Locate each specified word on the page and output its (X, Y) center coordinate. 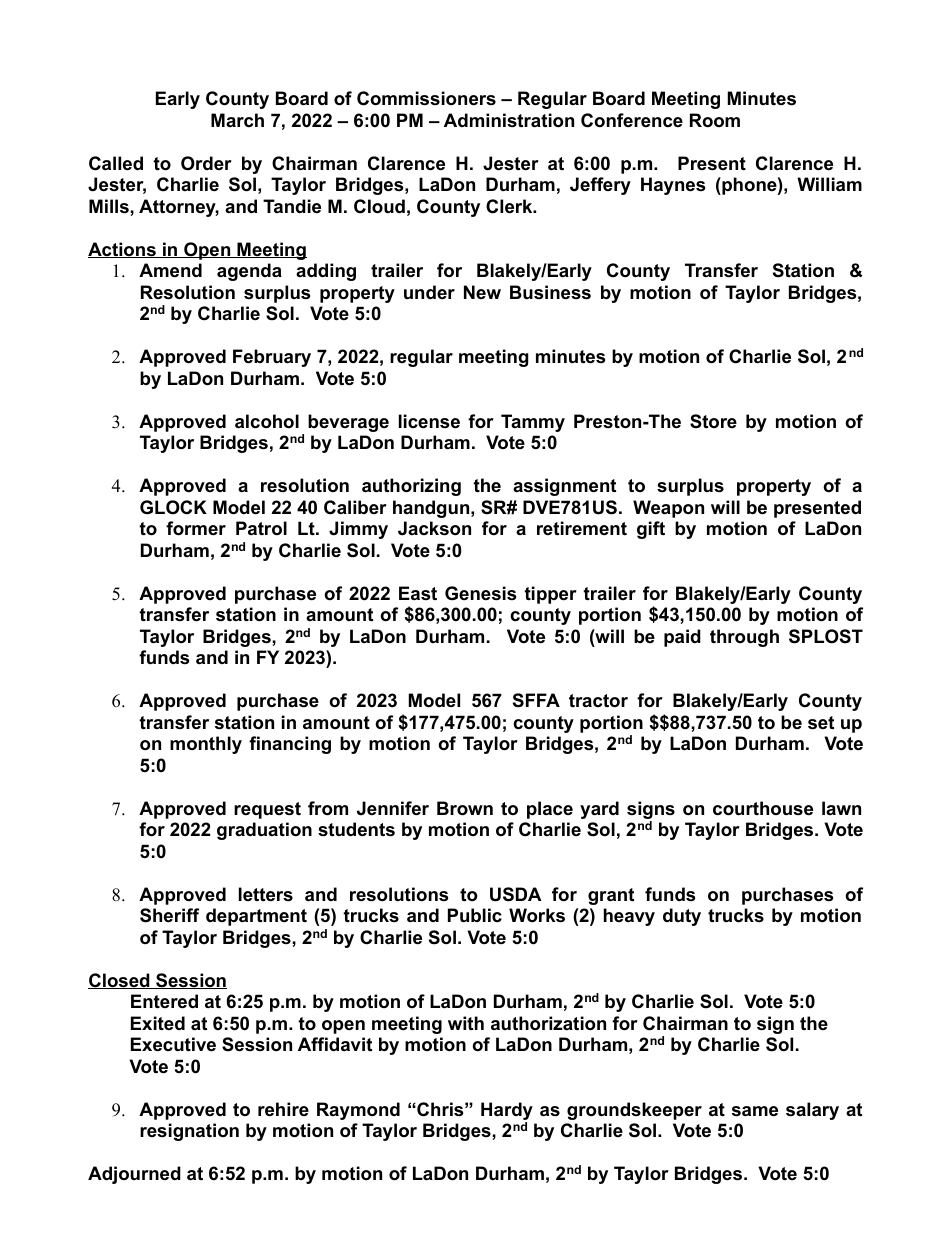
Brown (465, 808)
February (272, 358)
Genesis (480, 593)
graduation (264, 831)
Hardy (507, 1112)
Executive (173, 1044)
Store (713, 421)
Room (715, 120)
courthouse (763, 808)
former (196, 528)
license (429, 421)
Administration (509, 120)
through (744, 638)
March (237, 120)
